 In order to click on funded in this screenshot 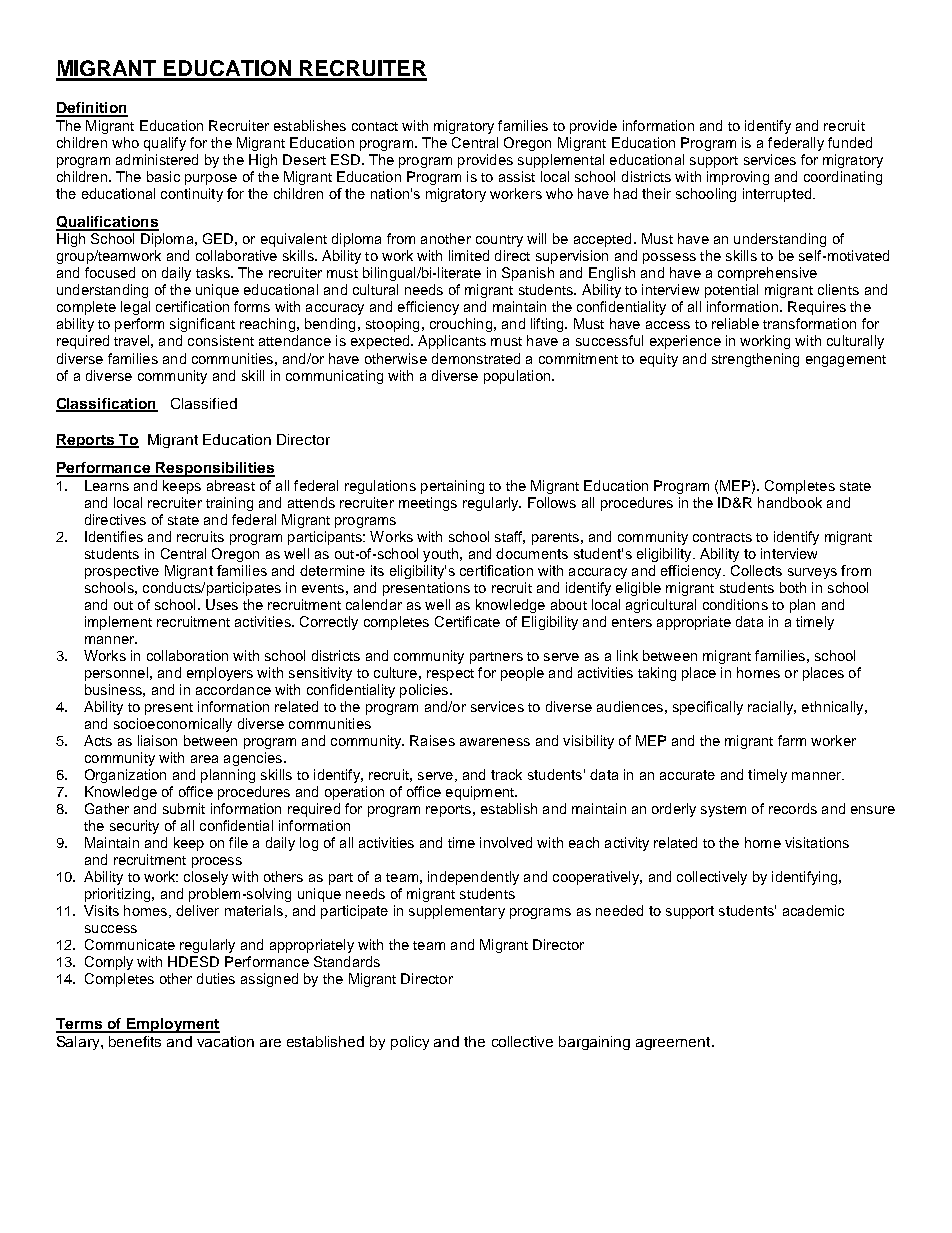, I will do `click(850, 142)`.
